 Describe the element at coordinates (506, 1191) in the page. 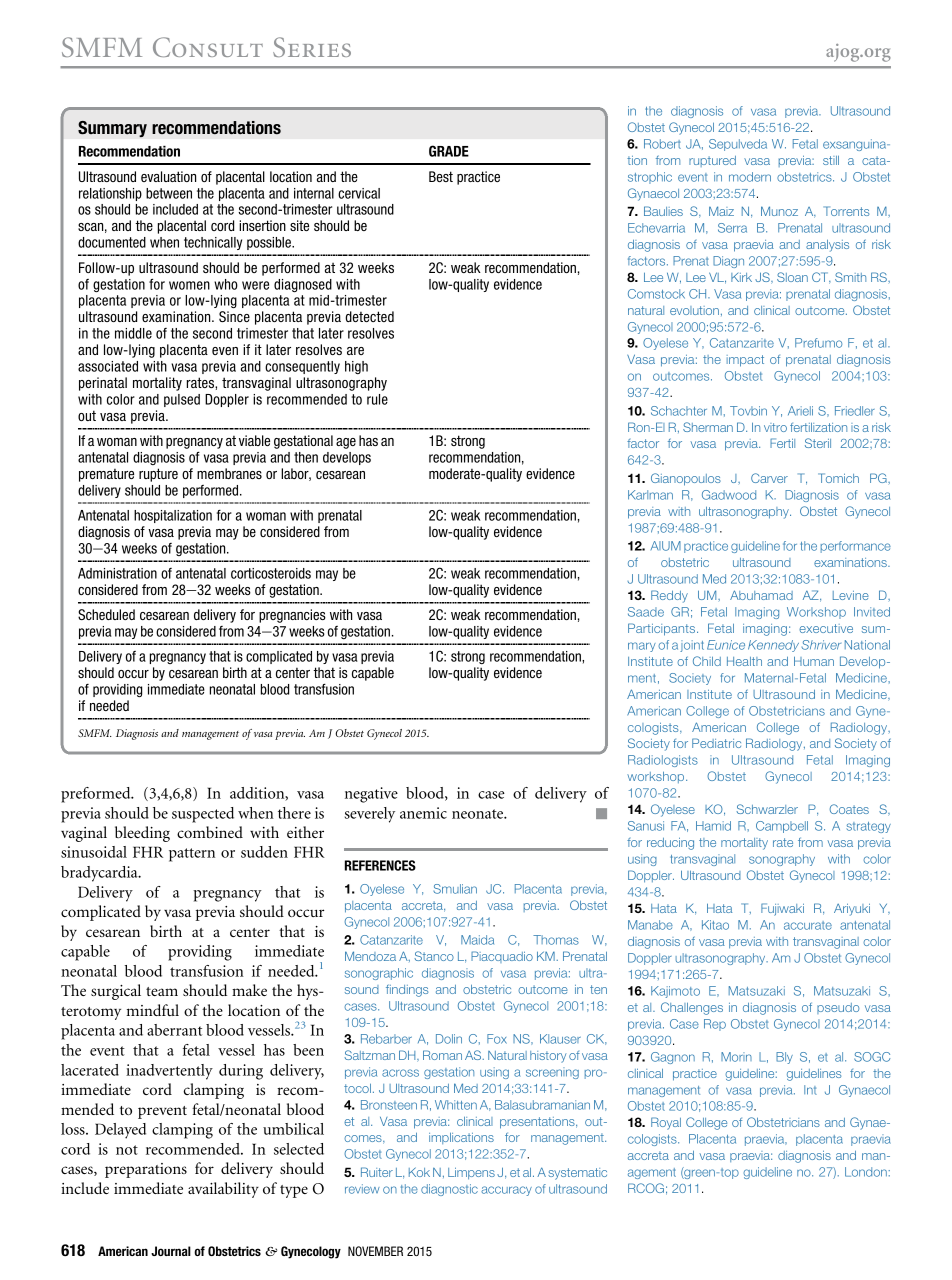

I see `accuracy` at that location.
